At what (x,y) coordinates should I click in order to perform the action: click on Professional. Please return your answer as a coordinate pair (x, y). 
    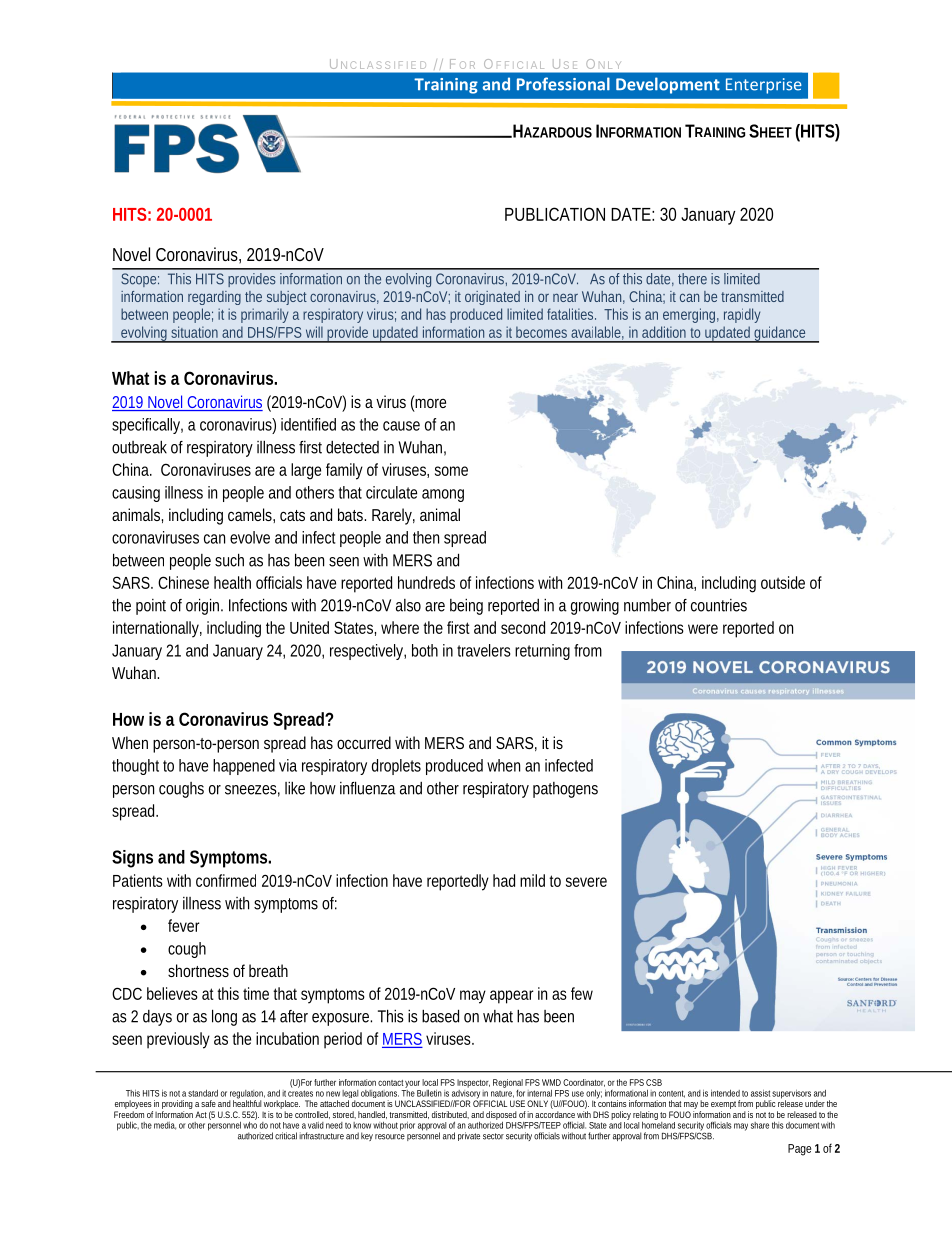
    Looking at the image, I should click on (563, 84).
